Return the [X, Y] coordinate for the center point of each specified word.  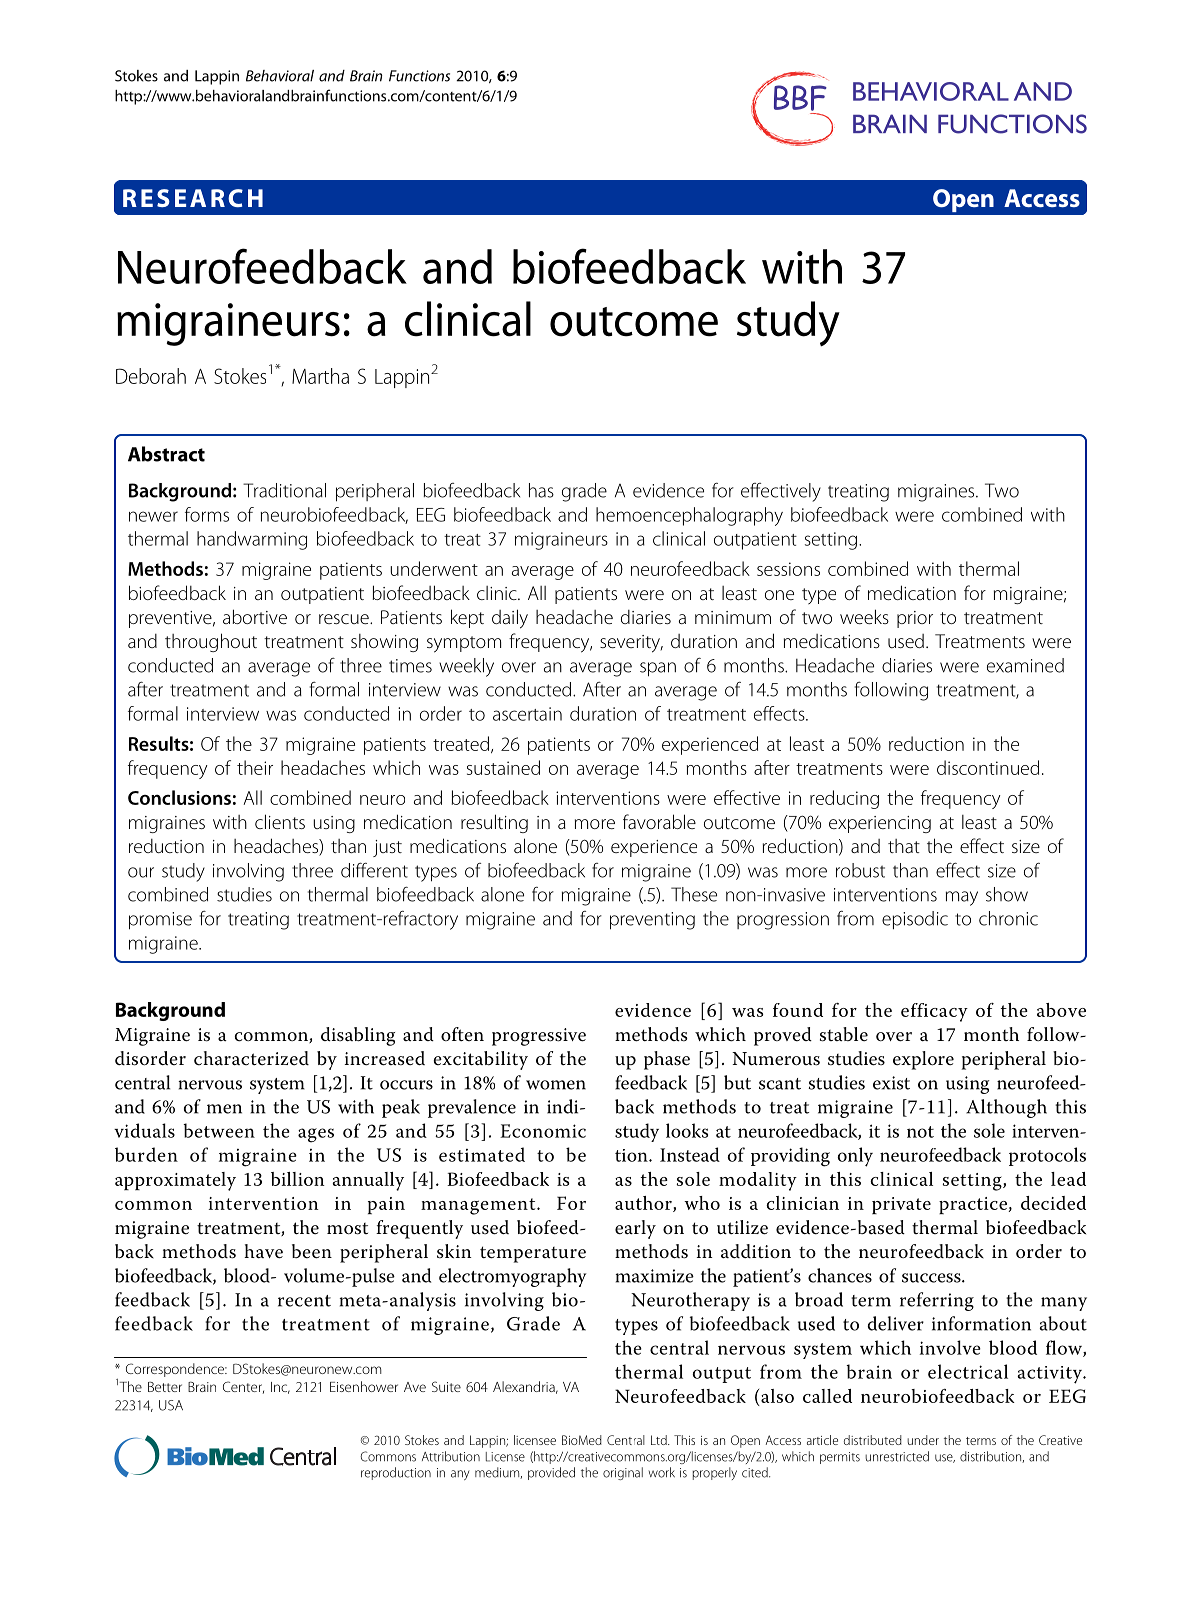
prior [915, 619]
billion [298, 1179]
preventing [652, 921]
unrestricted [897, 1456]
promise [160, 921]
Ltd [660, 1440]
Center [243, 1387]
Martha [320, 376]
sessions [788, 569]
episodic [915, 920]
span [658, 669]
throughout [211, 642]
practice [973, 1205]
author [644, 1204]
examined [1025, 665]
